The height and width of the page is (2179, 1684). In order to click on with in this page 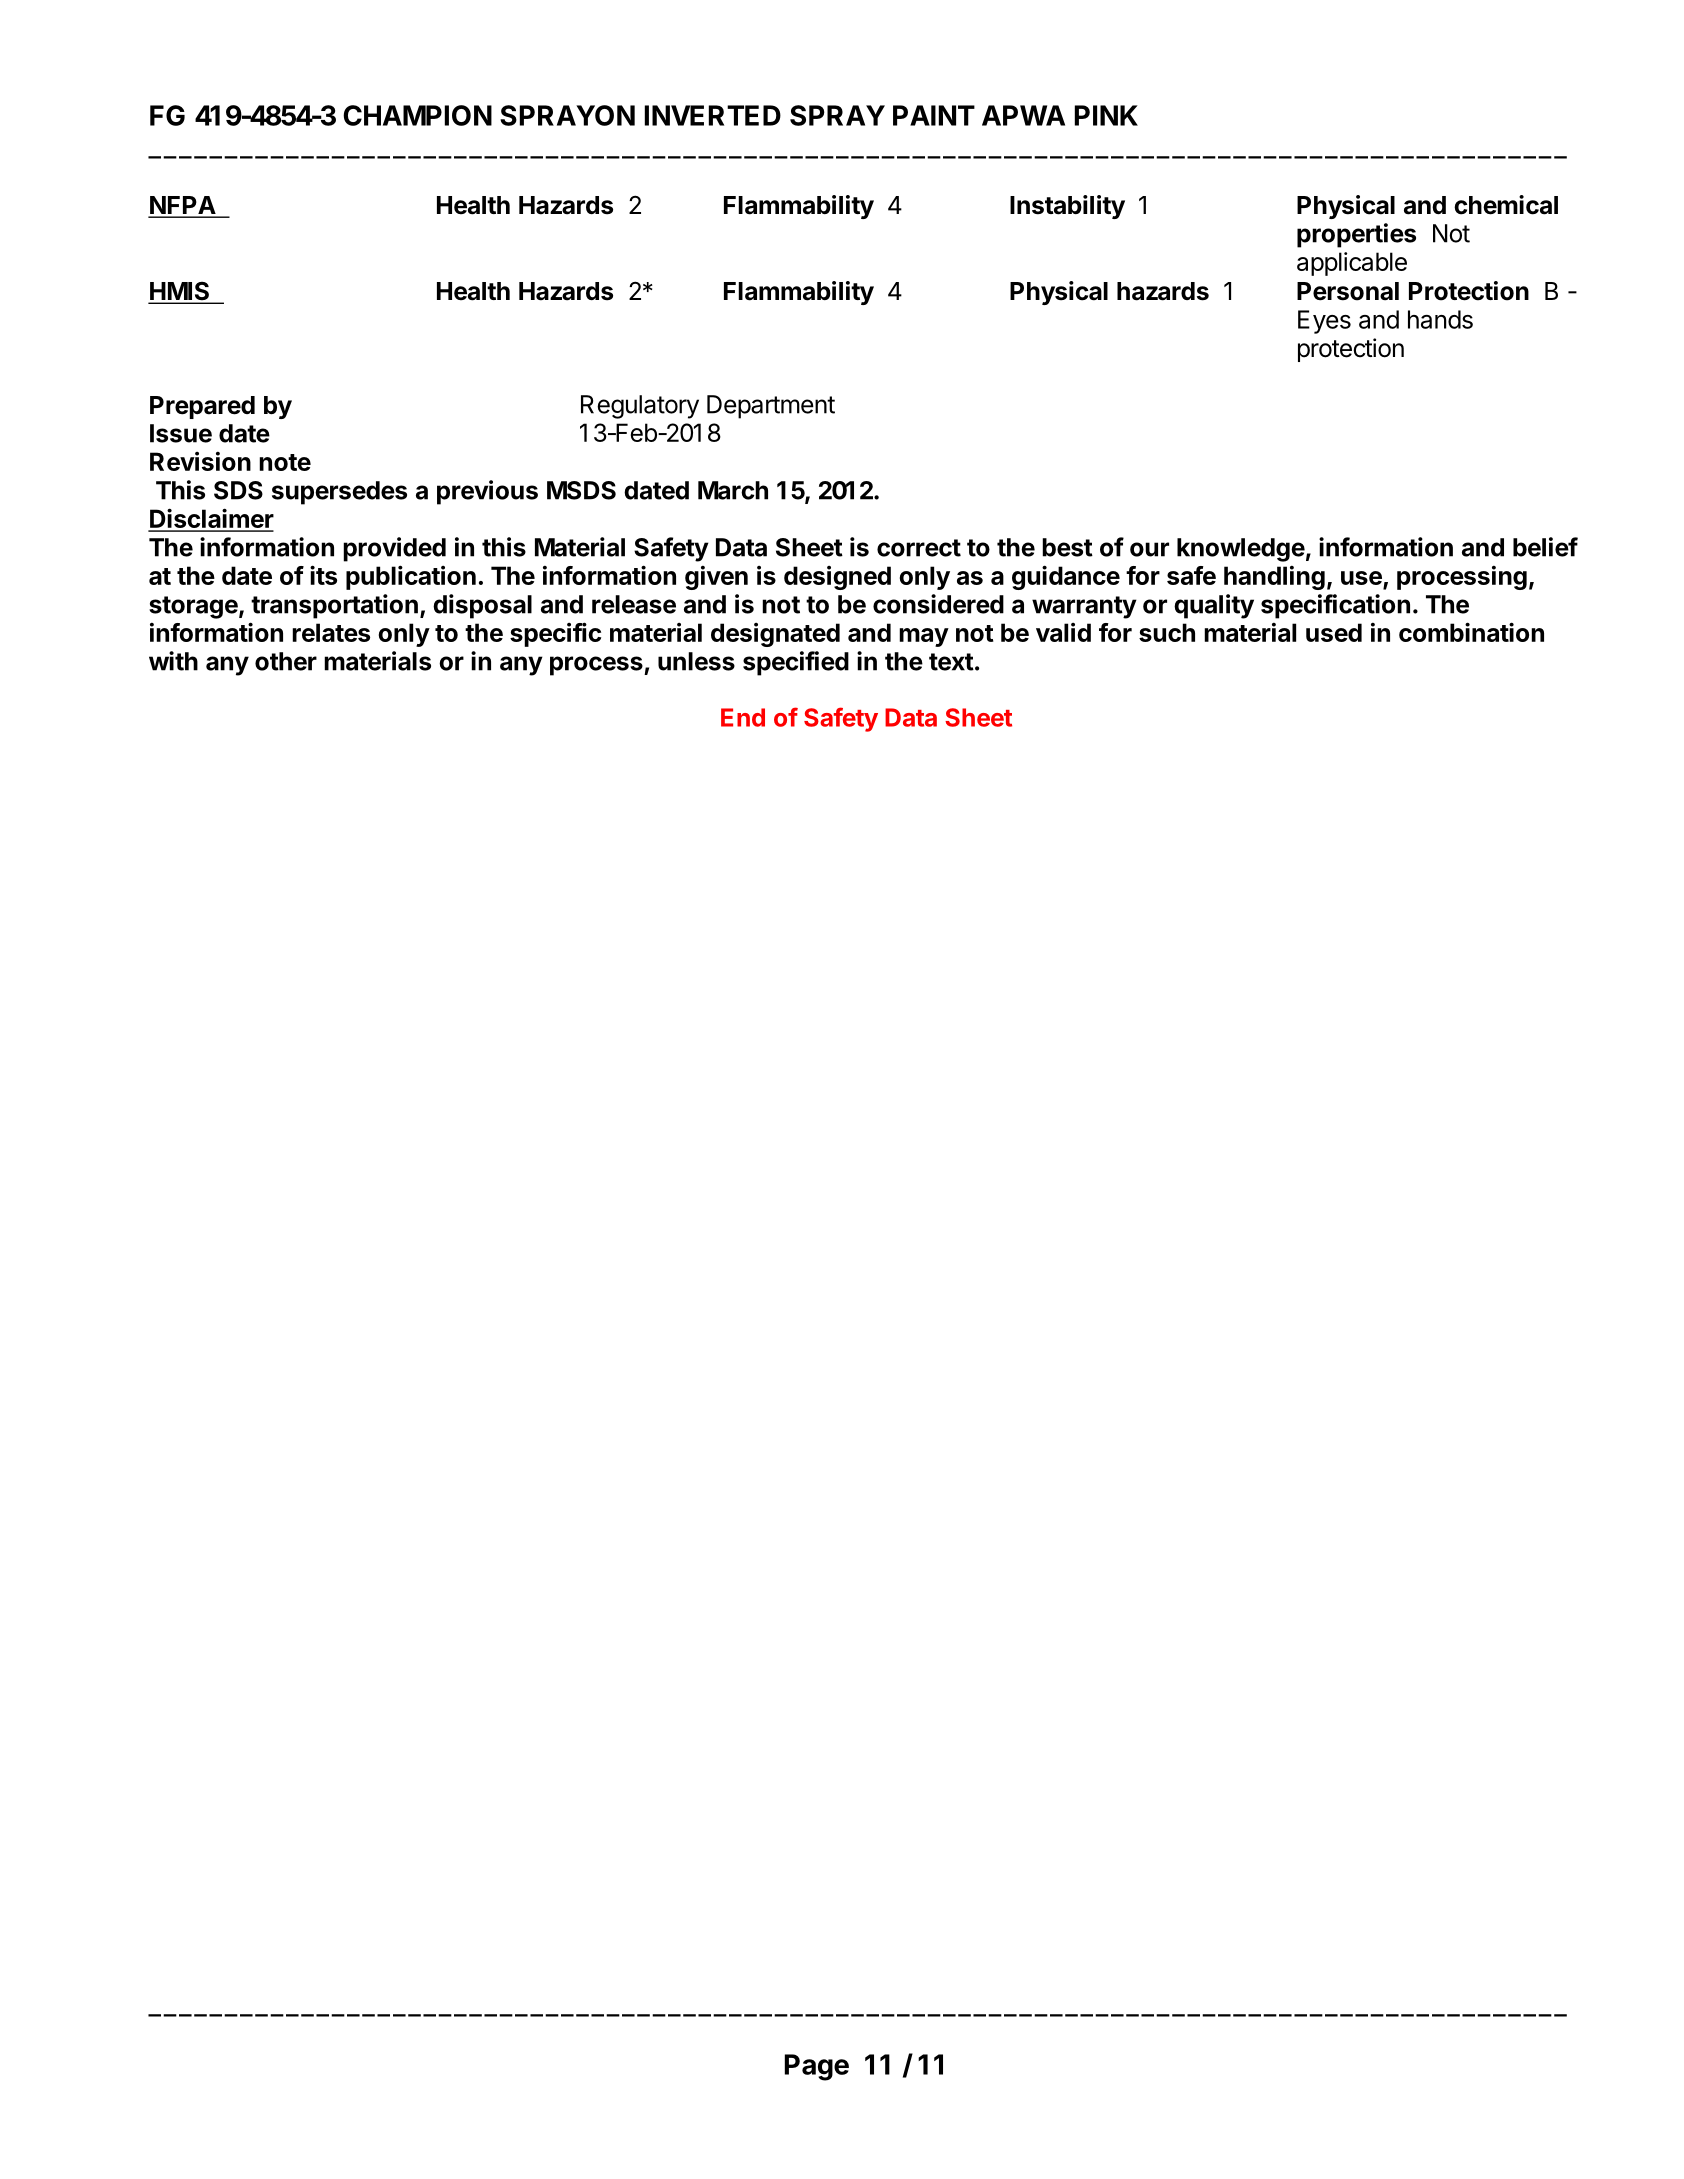, I will do `click(173, 661)`.
